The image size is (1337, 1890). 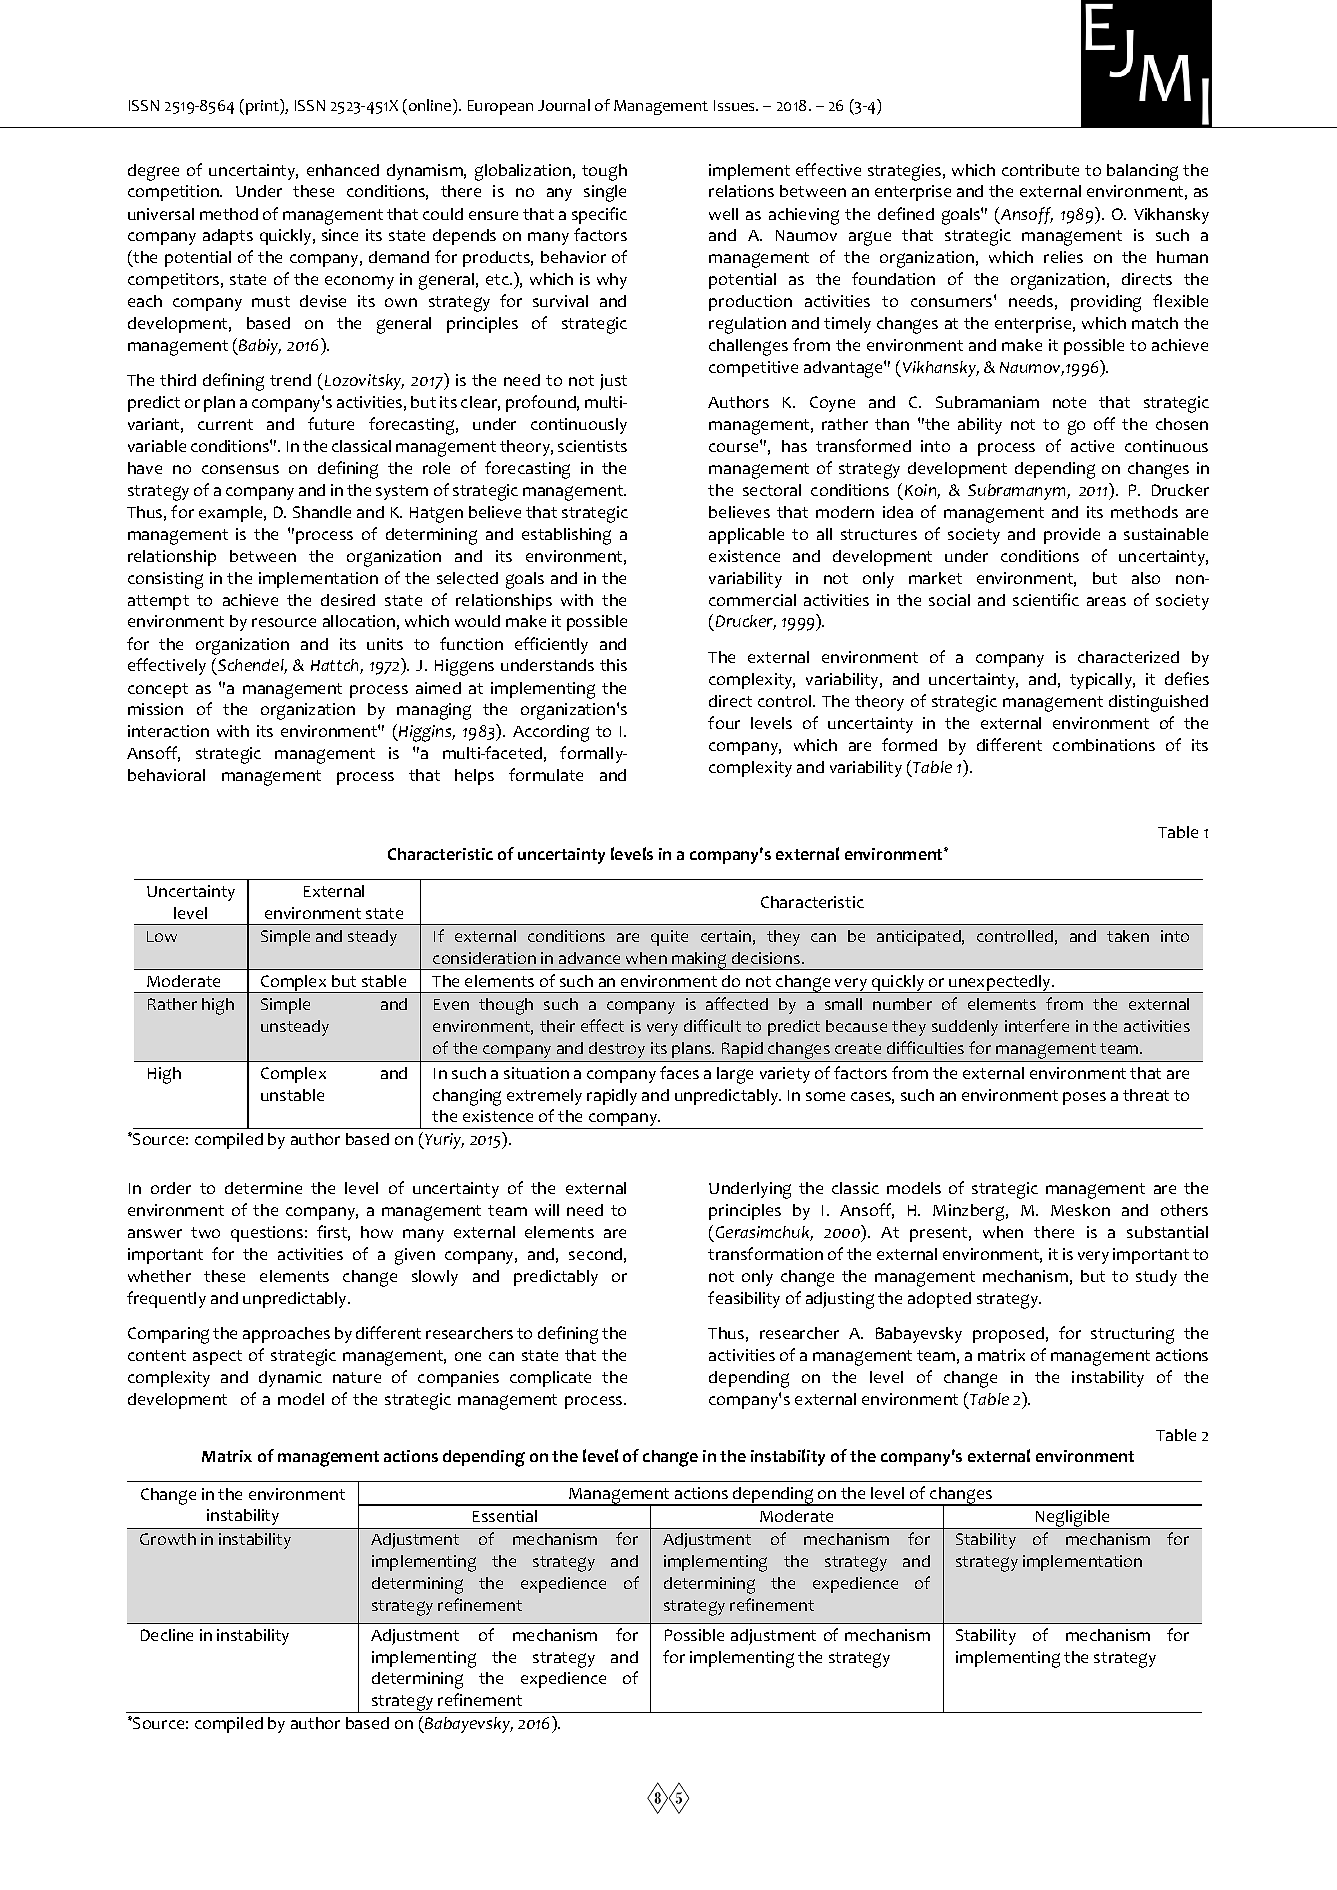 What do you see at coordinates (1046, 599) in the screenshot?
I see `scientific` at bounding box center [1046, 599].
